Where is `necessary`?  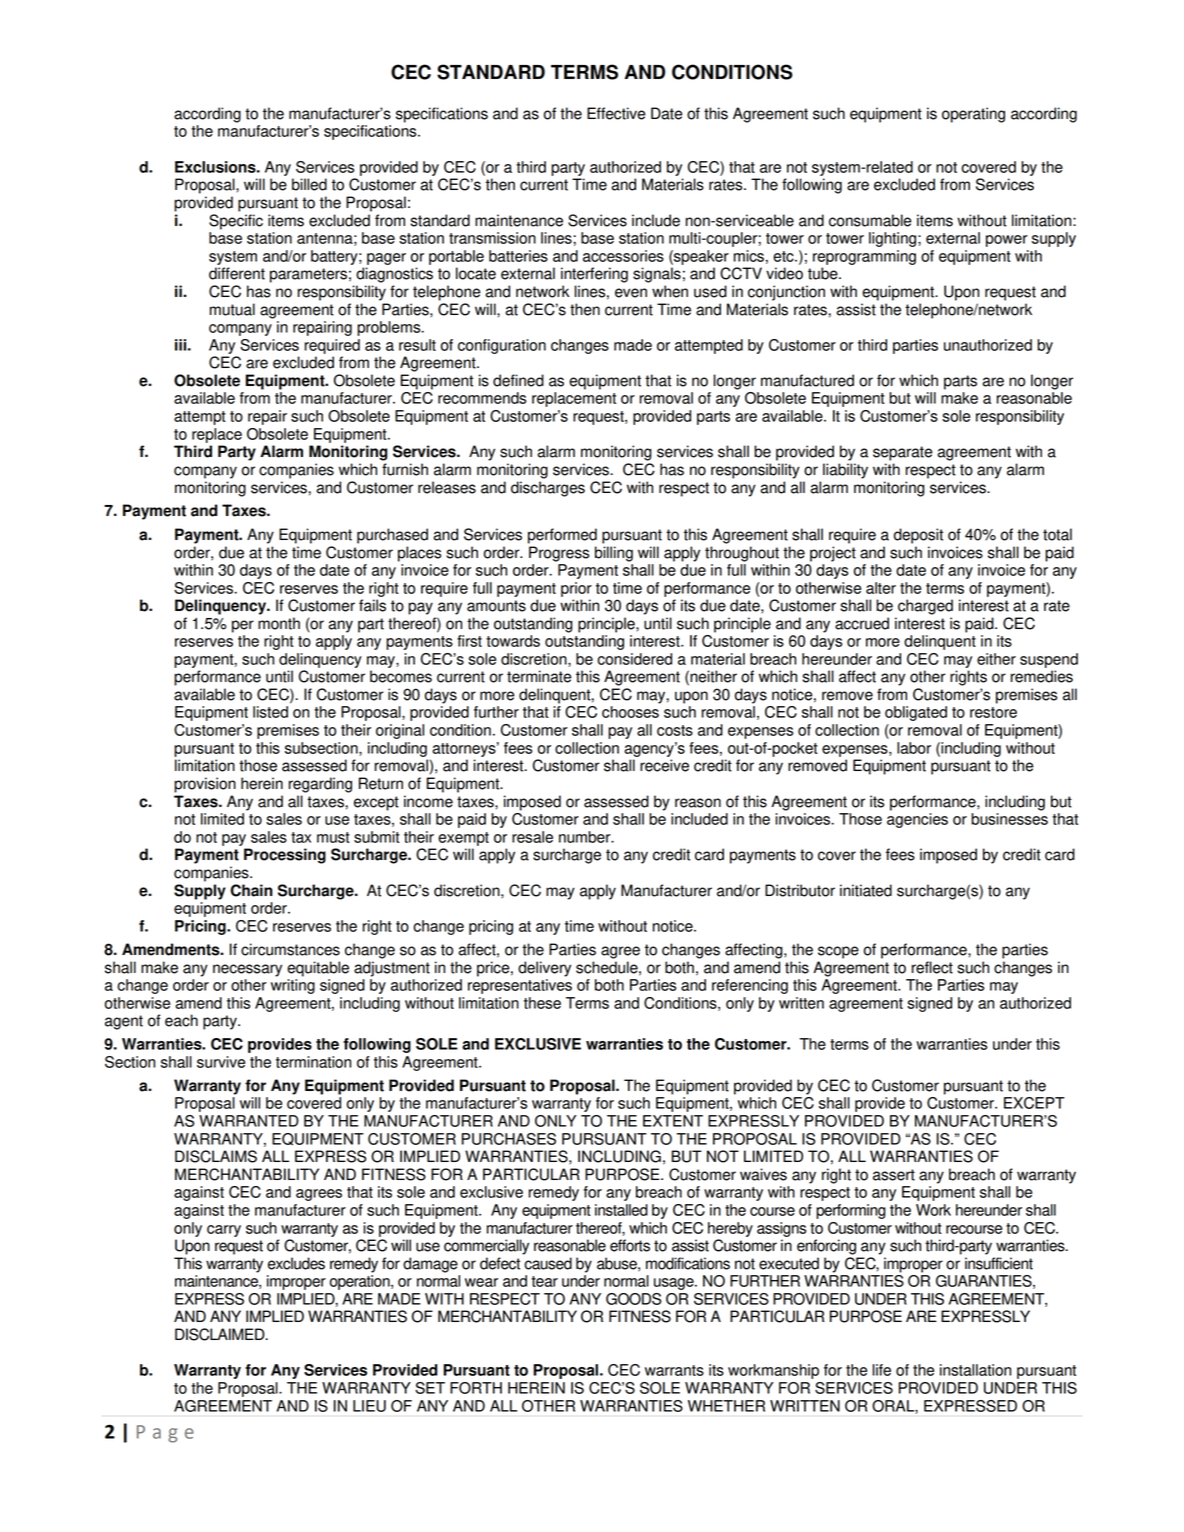
necessary is located at coordinates (247, 970).
